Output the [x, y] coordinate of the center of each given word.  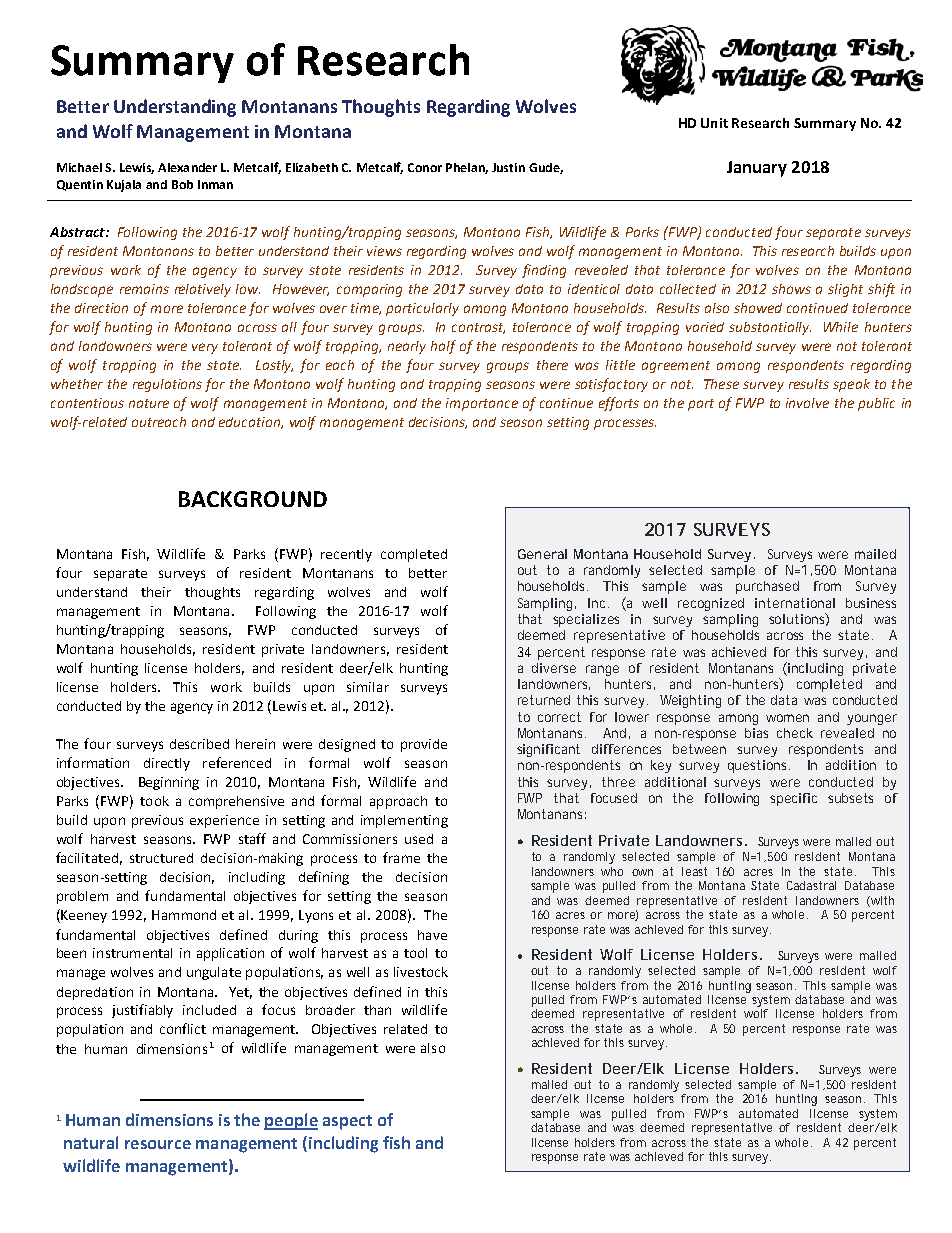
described [199, 744]
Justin [508, 167]
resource [158, 1144]
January [757, 169]
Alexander [187, 167]
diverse [554, 668]
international [795, 603]
